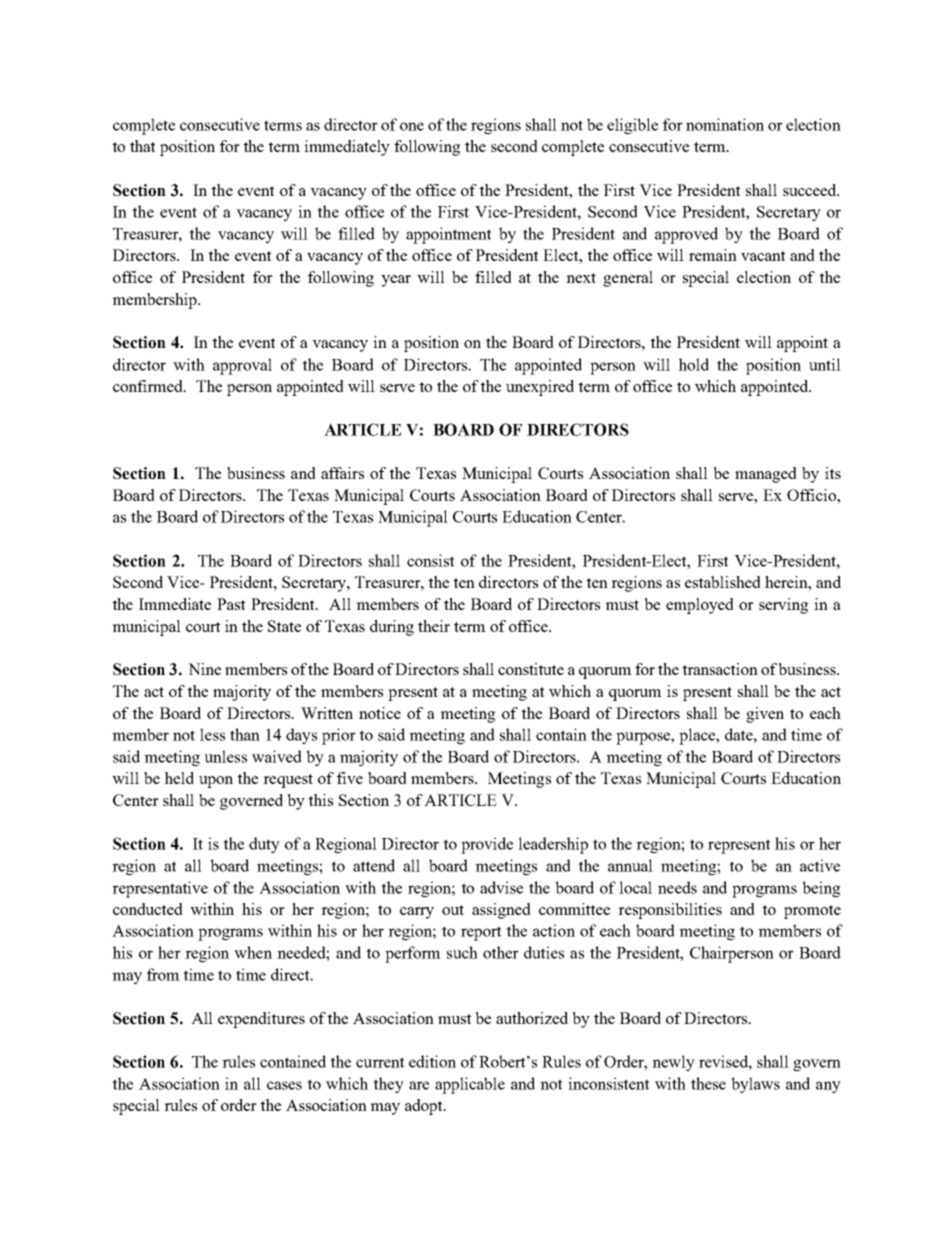 The image size is (952, 1233). What do you see at coordinates (284, 1085) in the image?
I see `cases` at bounding box center [284, 1085].
